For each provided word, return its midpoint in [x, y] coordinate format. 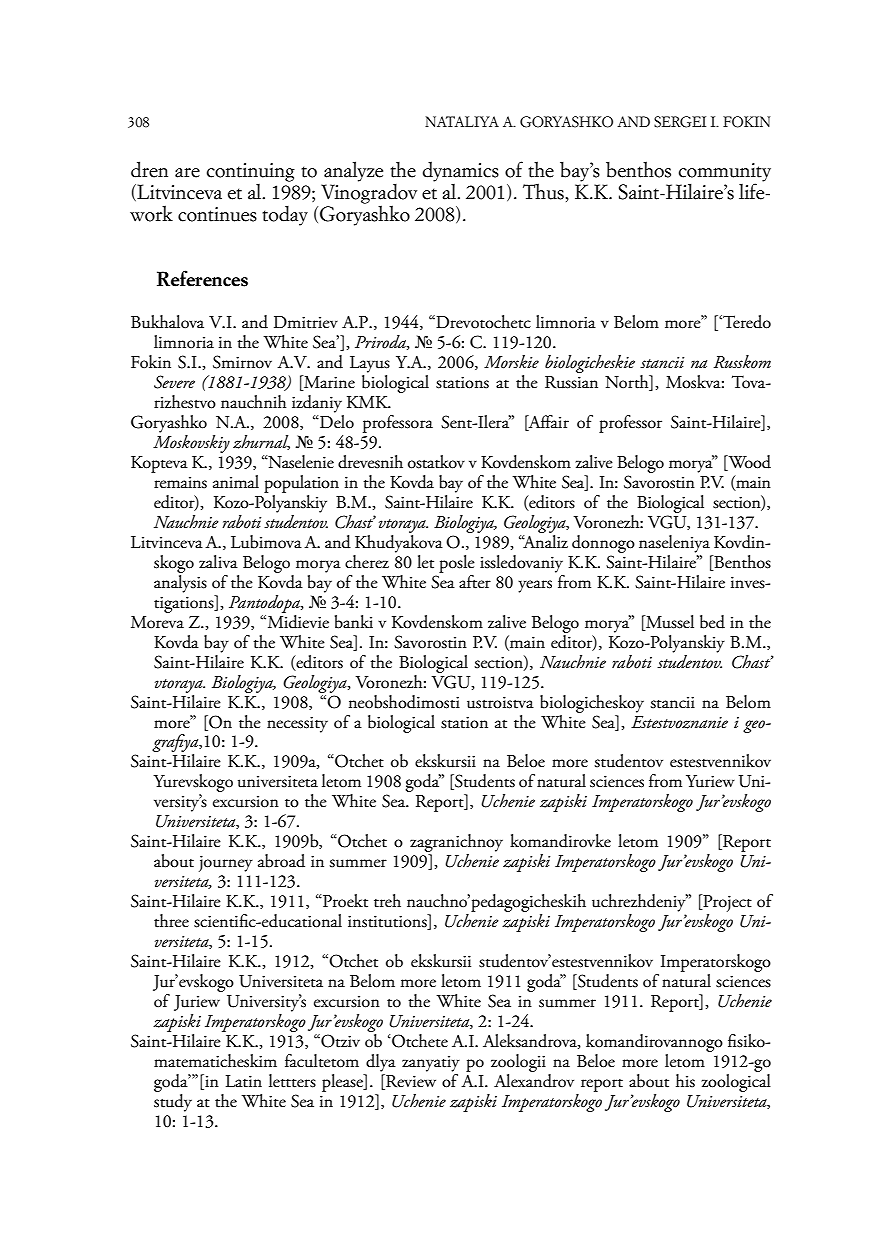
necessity [297, 724]
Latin [244, 1081]
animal [236, 482]
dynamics [461, 171]
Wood [748, 463]
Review [410, 1082]
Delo [336, 420]
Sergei [680, 122]
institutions [388, 922]
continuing [251, 172]
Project [726, 904]
